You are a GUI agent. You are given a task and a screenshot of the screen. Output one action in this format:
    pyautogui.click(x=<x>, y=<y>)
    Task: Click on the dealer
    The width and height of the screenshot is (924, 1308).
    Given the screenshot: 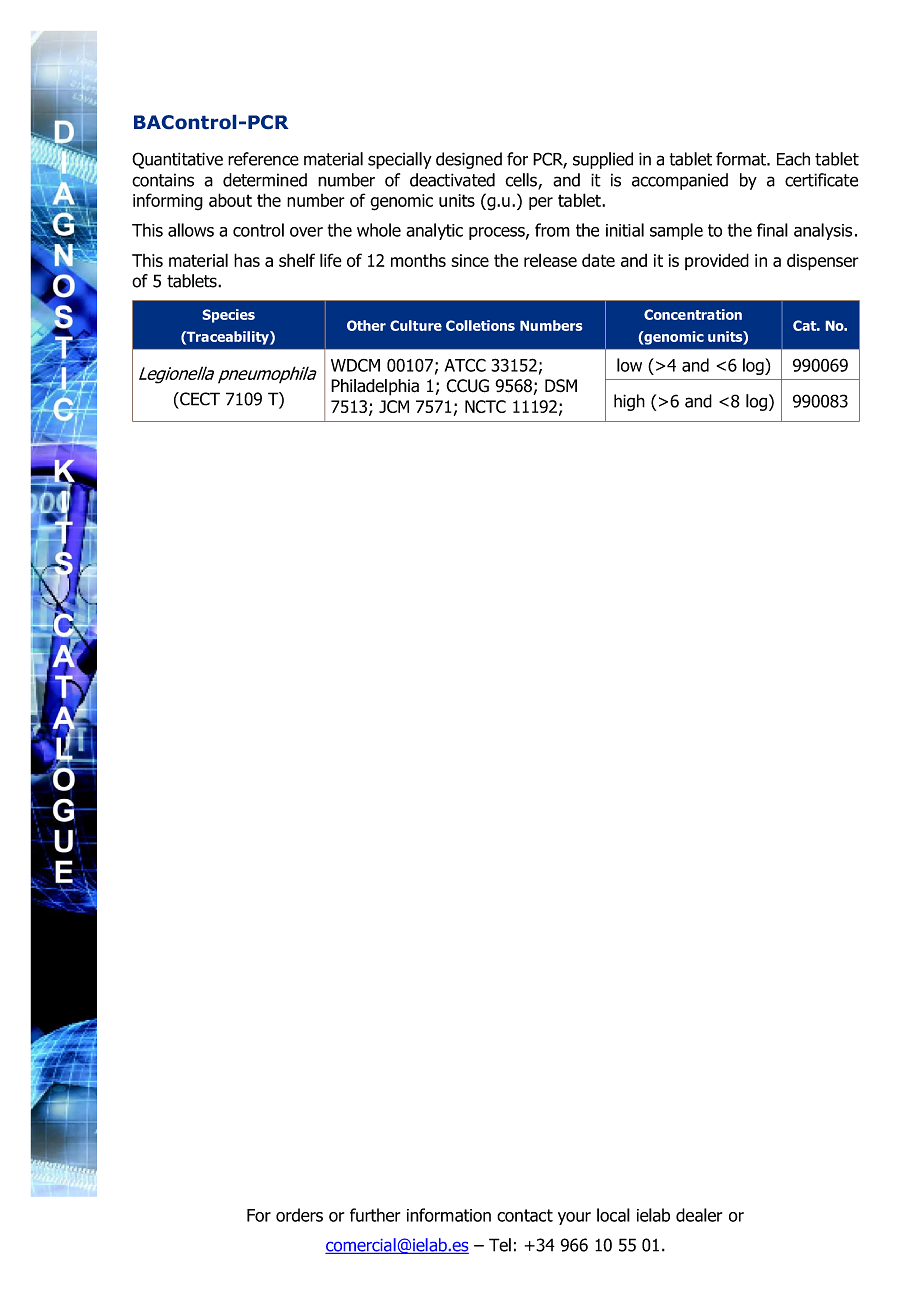 What is the action you would take?
    pyautogui.click(x=699, y=1215)
